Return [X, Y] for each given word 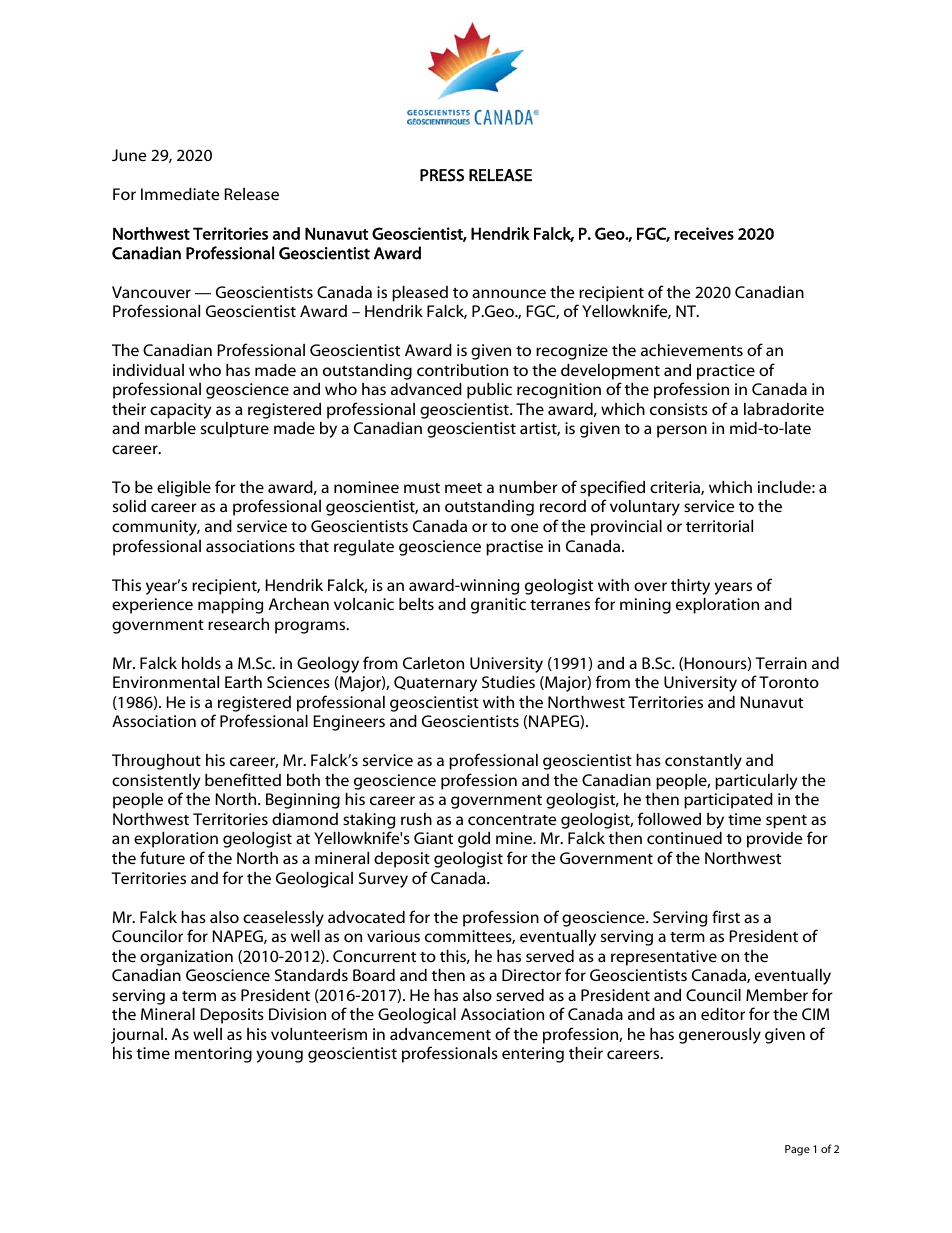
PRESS [442, 175]
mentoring [213, 1055]
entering [533, 1055]
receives [704, 233]
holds [201, 663]
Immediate [180, 194]
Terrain [781, 663]
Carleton [433, 663]
